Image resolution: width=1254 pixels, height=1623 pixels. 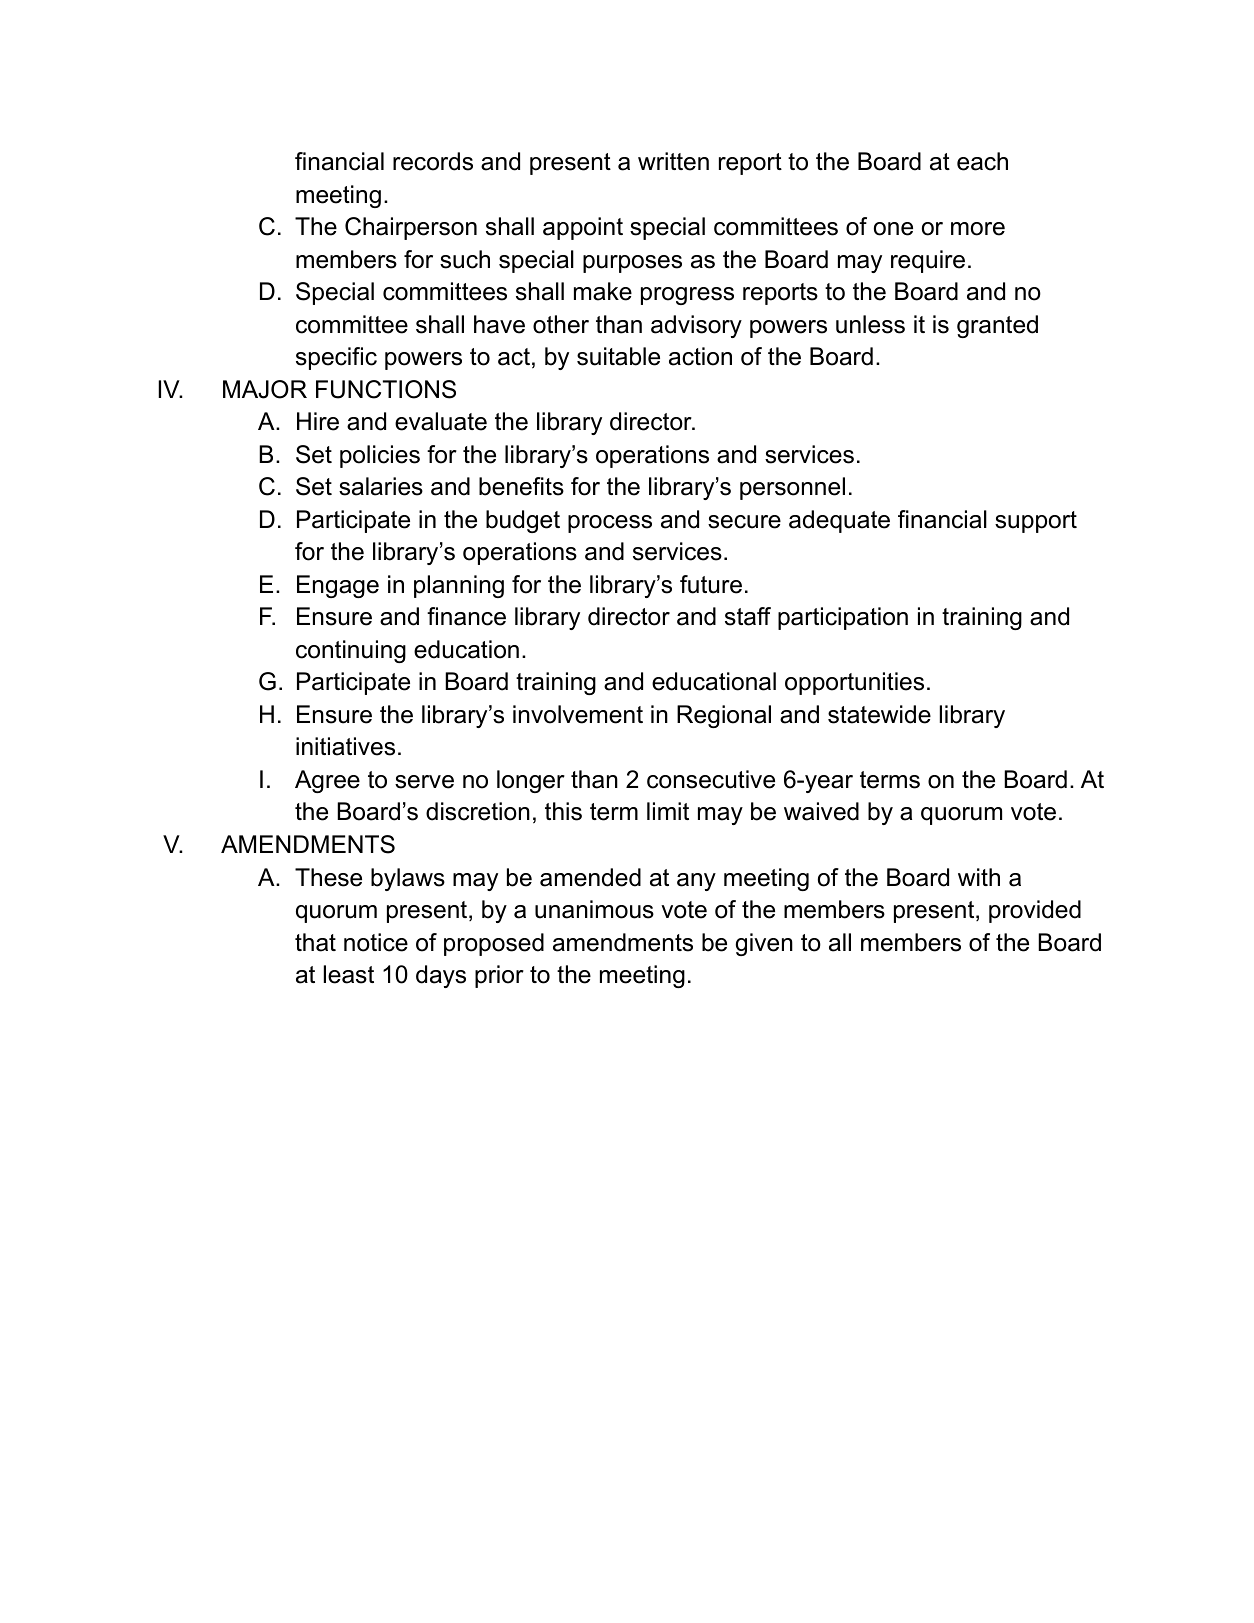 What do you see at coordinates (338, 586) in the page?
I see `Engage` at bounding box center [338, 586].
